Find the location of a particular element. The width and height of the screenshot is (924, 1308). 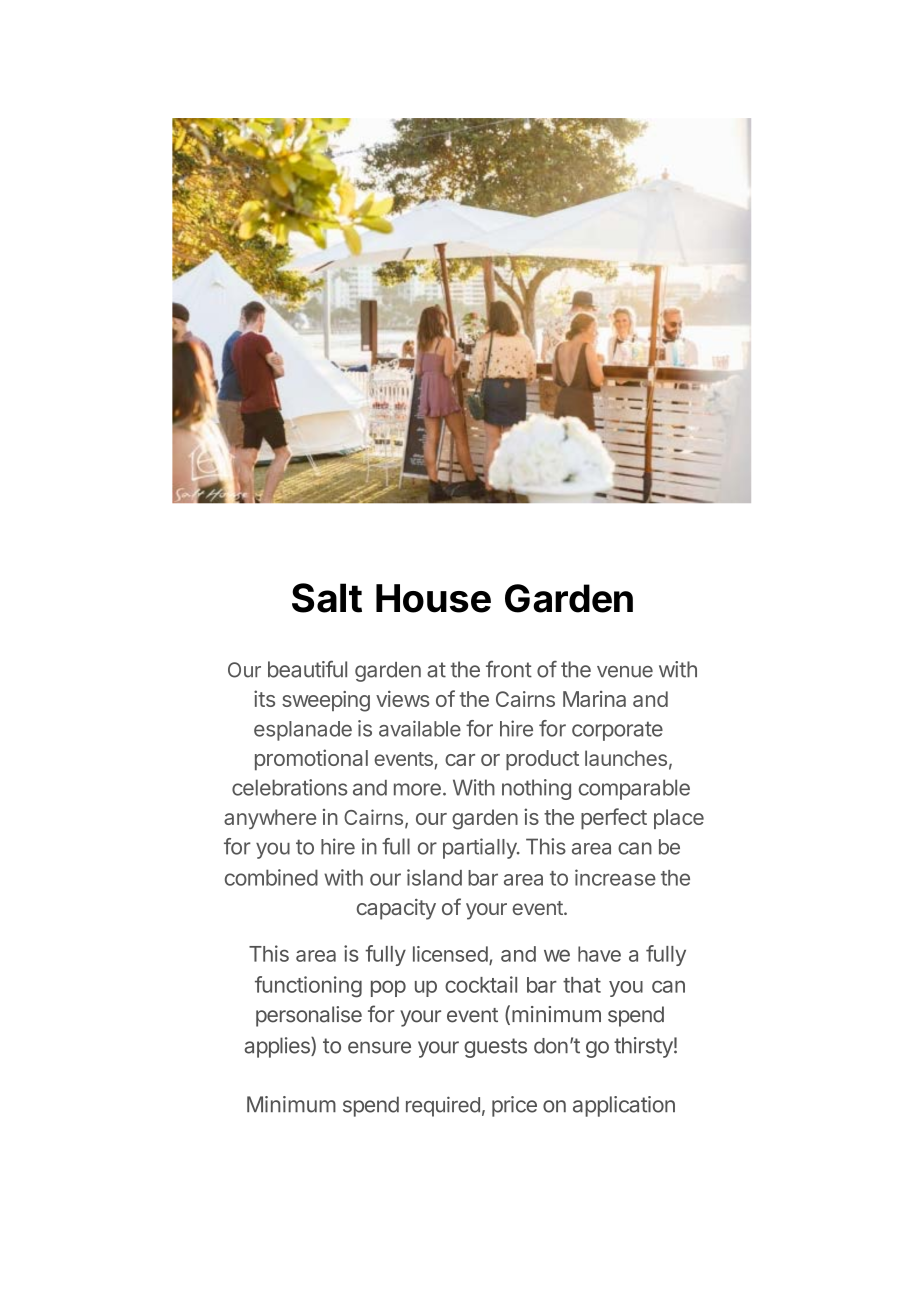

venue is located at coordinates (625, 672).
